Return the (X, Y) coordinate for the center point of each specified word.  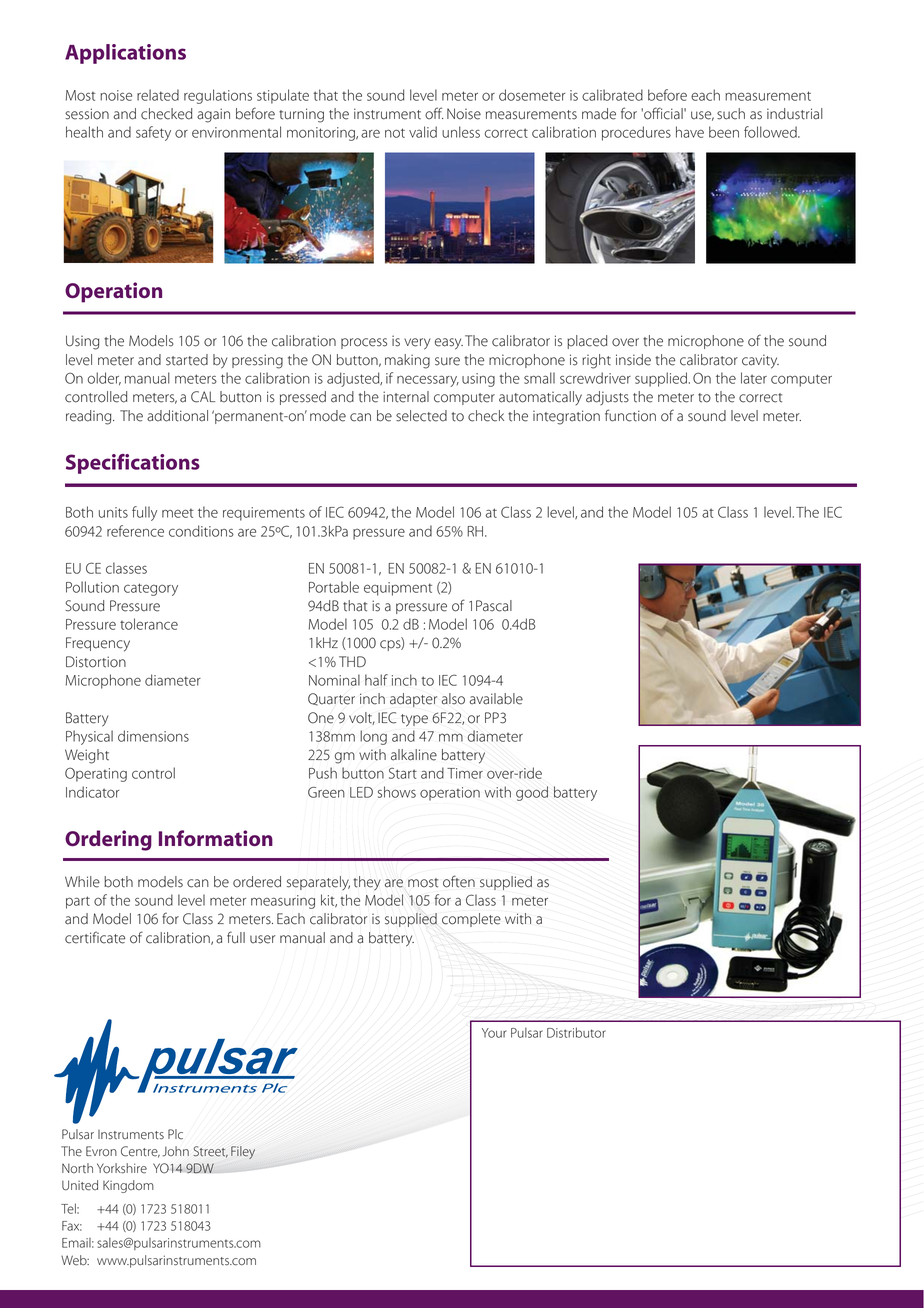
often (459, 881)
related (158, 95)
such (731, 114)
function (630, 415)
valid (423, 132)
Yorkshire (122, 1168)
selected (421, 416)
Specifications (133, 464)
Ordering (108, 840)
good (532, 793)
